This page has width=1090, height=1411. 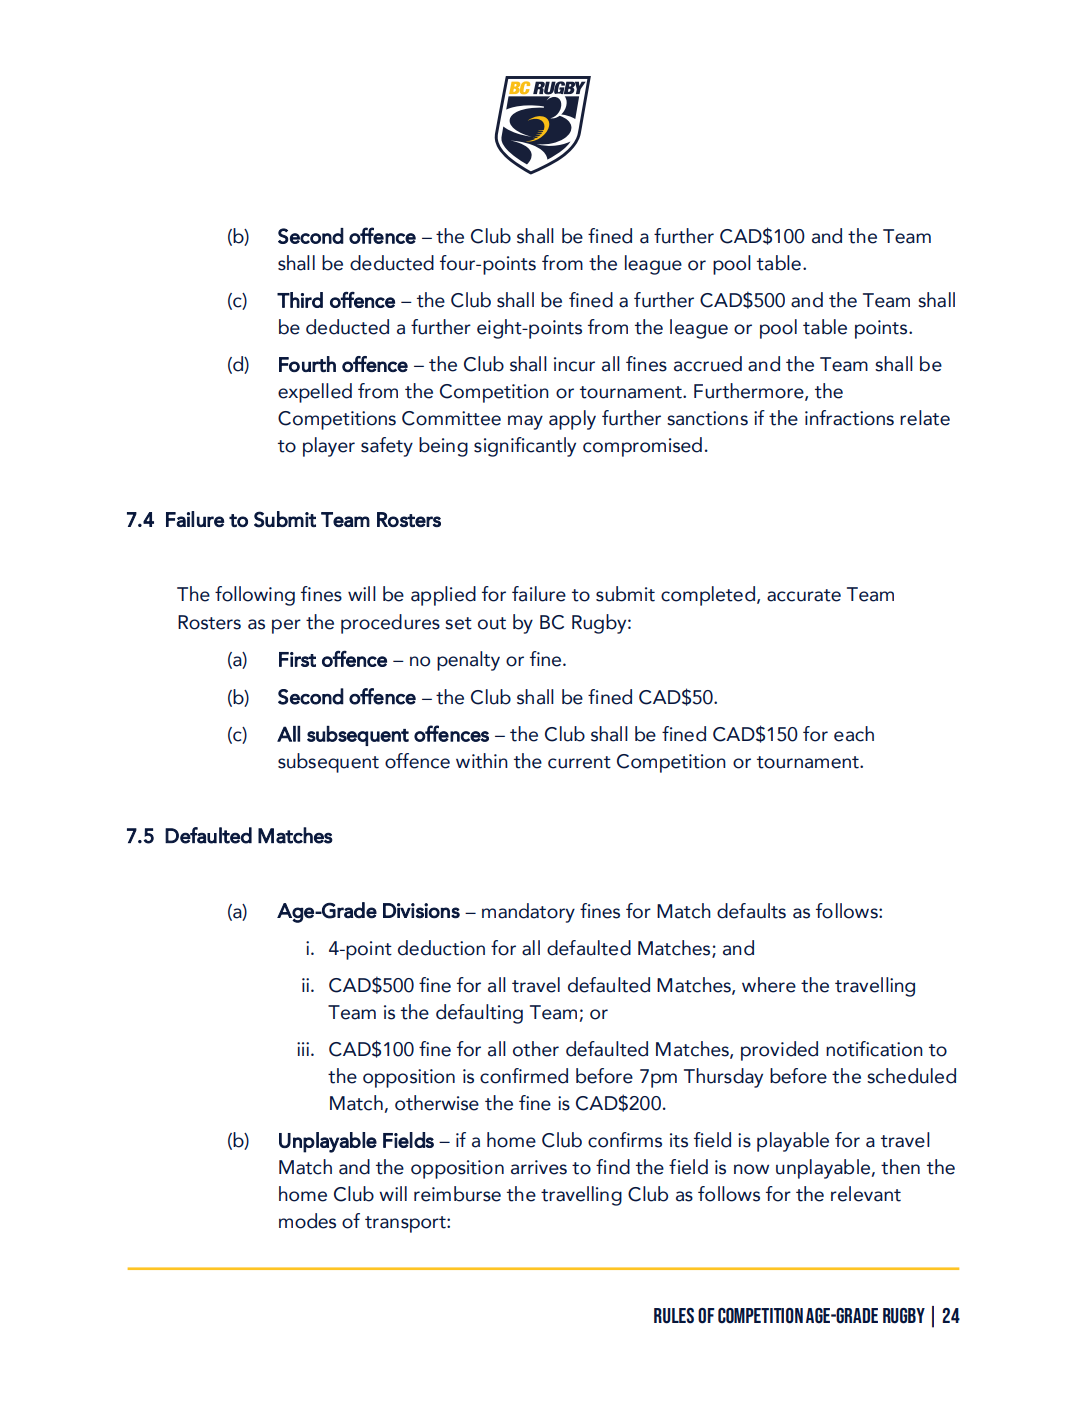 What do you see at coordinates (492, 623) in the page?
I see `out` at bounding box center [492, 623].
